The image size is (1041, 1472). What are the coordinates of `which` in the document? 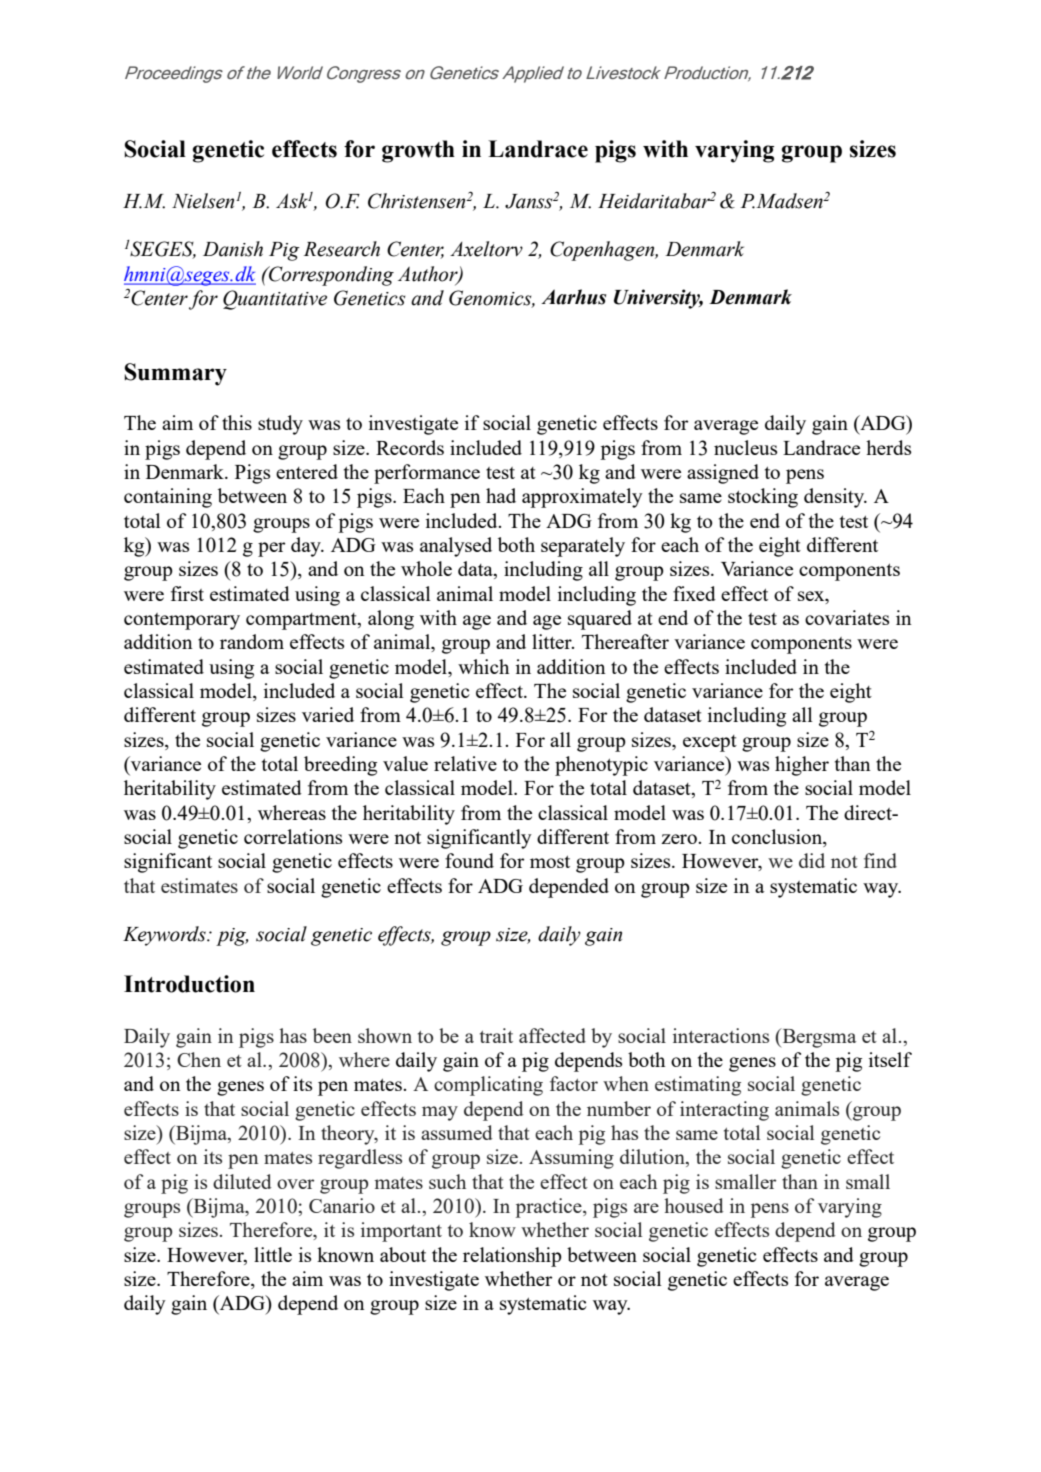 It's located at (483, 666).
